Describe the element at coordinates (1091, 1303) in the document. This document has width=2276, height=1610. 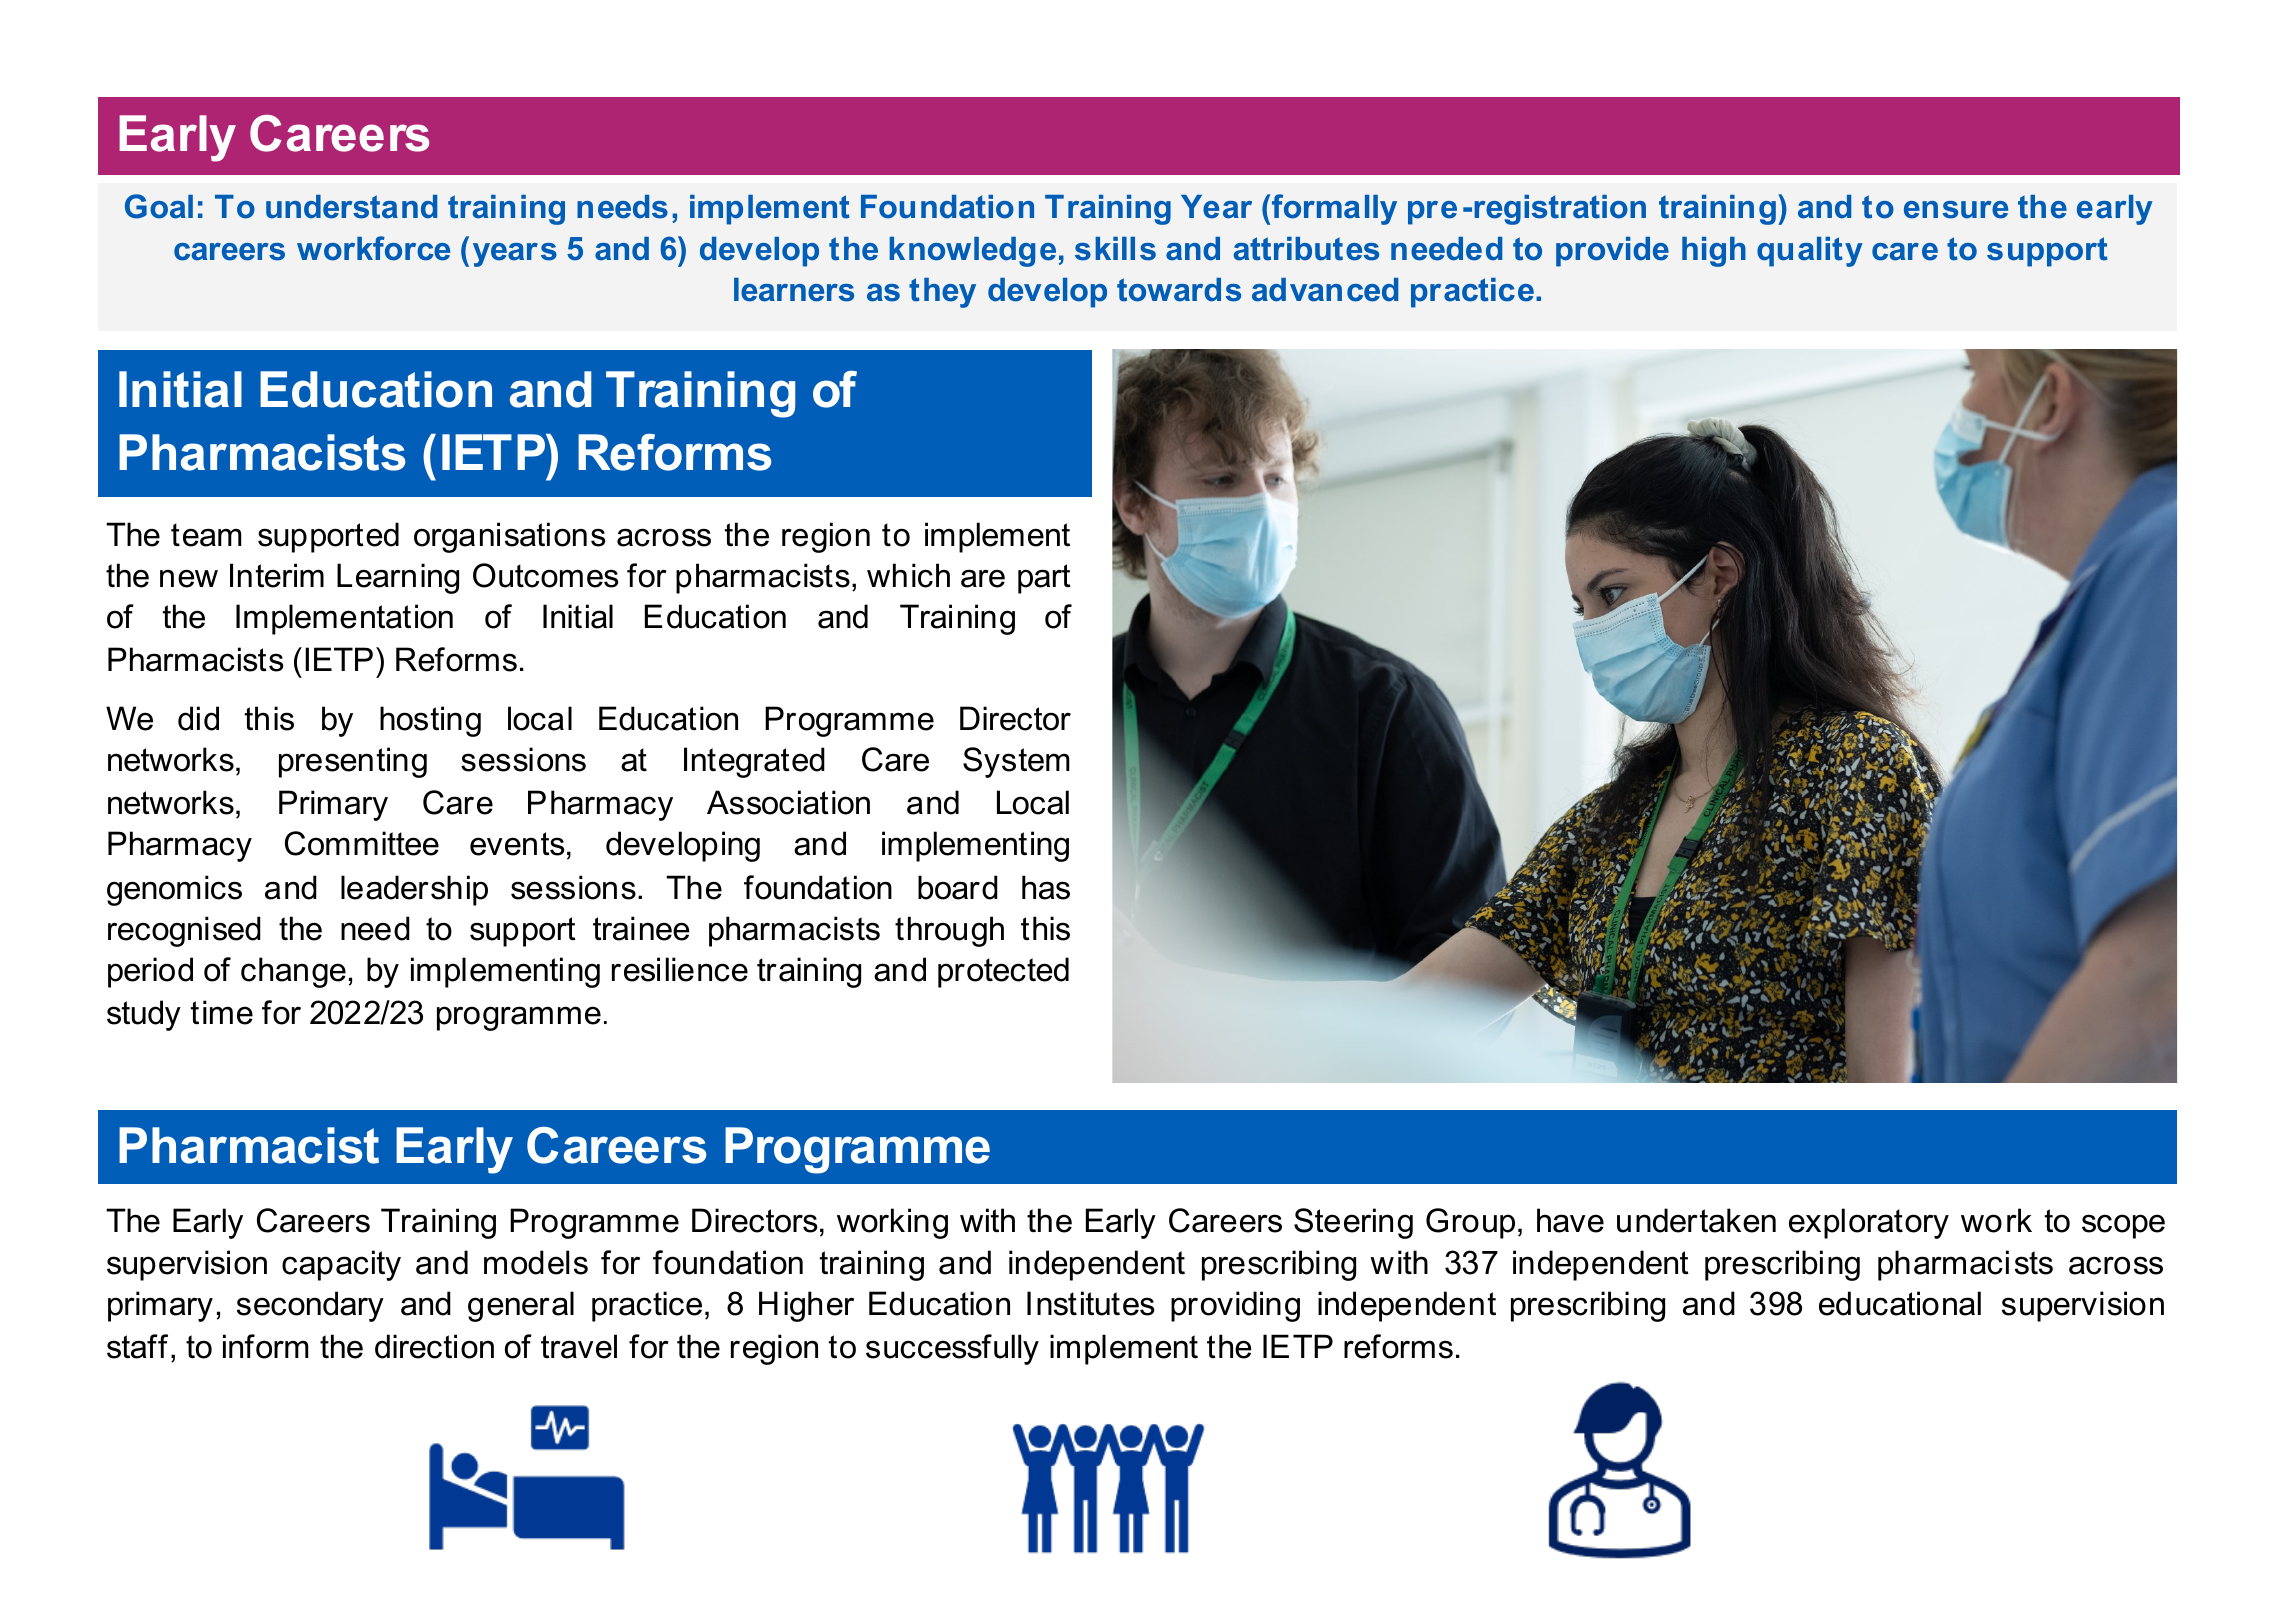
I see `Institutes` at that location.
